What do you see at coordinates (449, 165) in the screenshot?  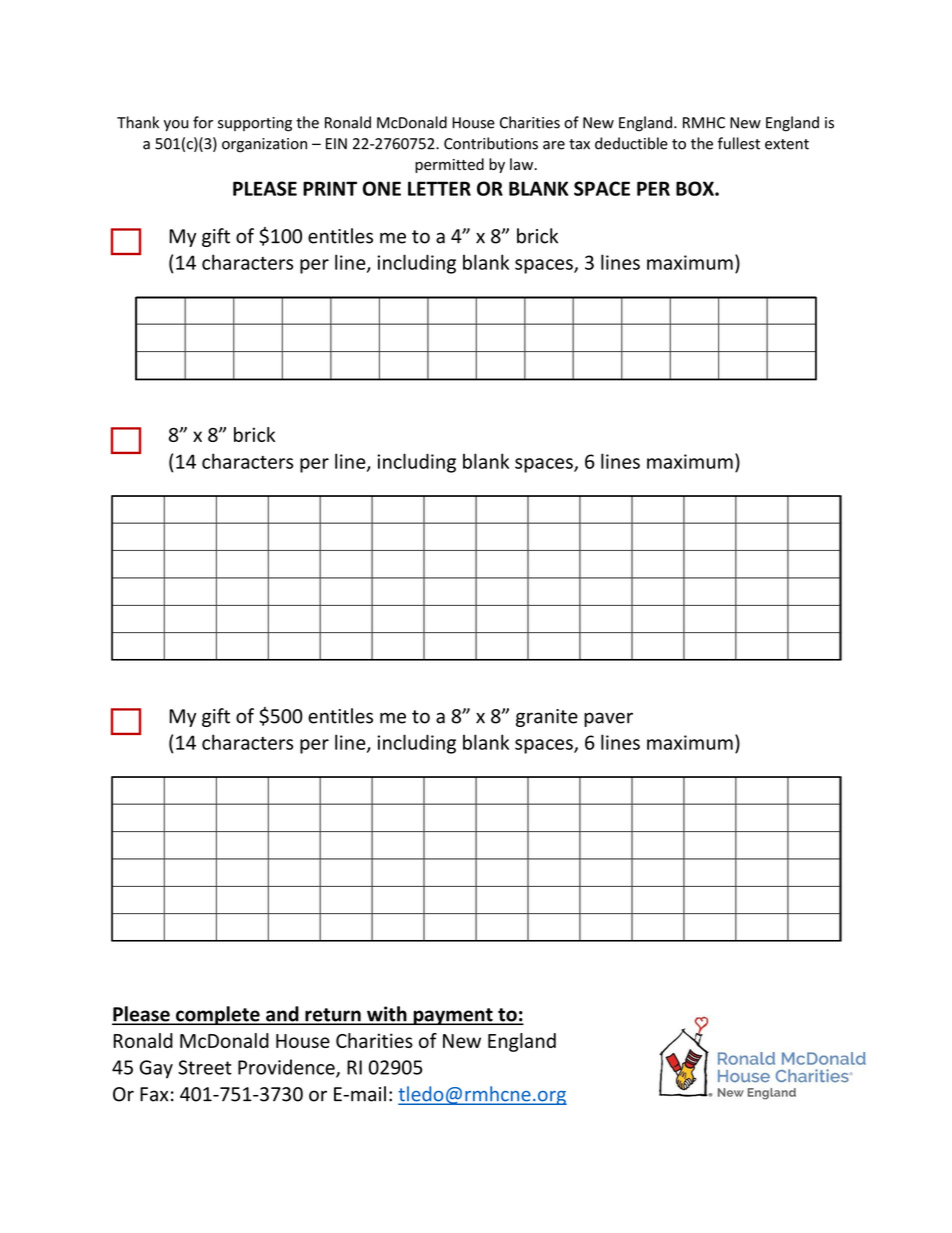 I see `permitted` at bounding box center [449, 165].
